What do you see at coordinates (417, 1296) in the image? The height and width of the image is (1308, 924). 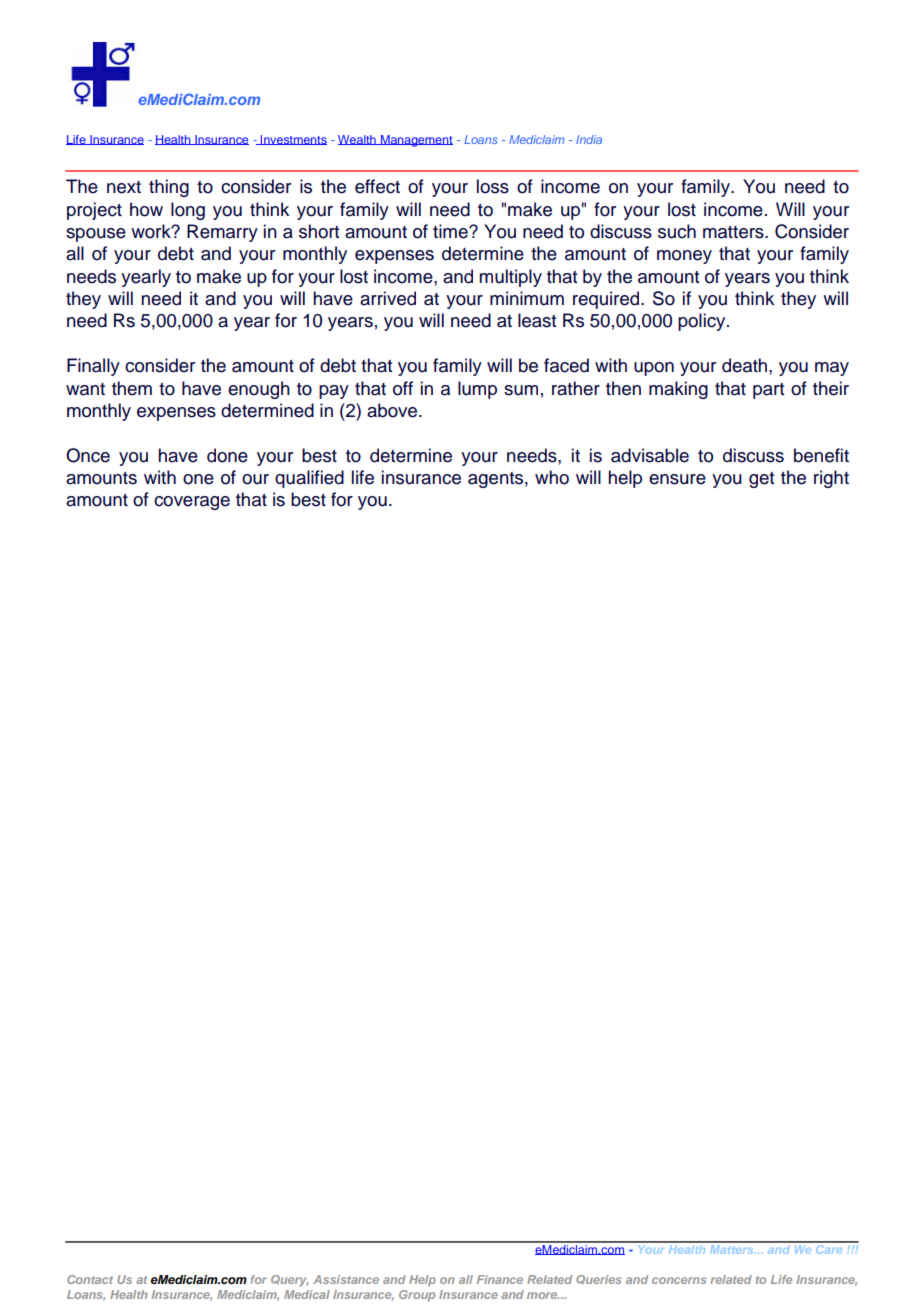 I see `Group` at bounding box center [417, 1296].
